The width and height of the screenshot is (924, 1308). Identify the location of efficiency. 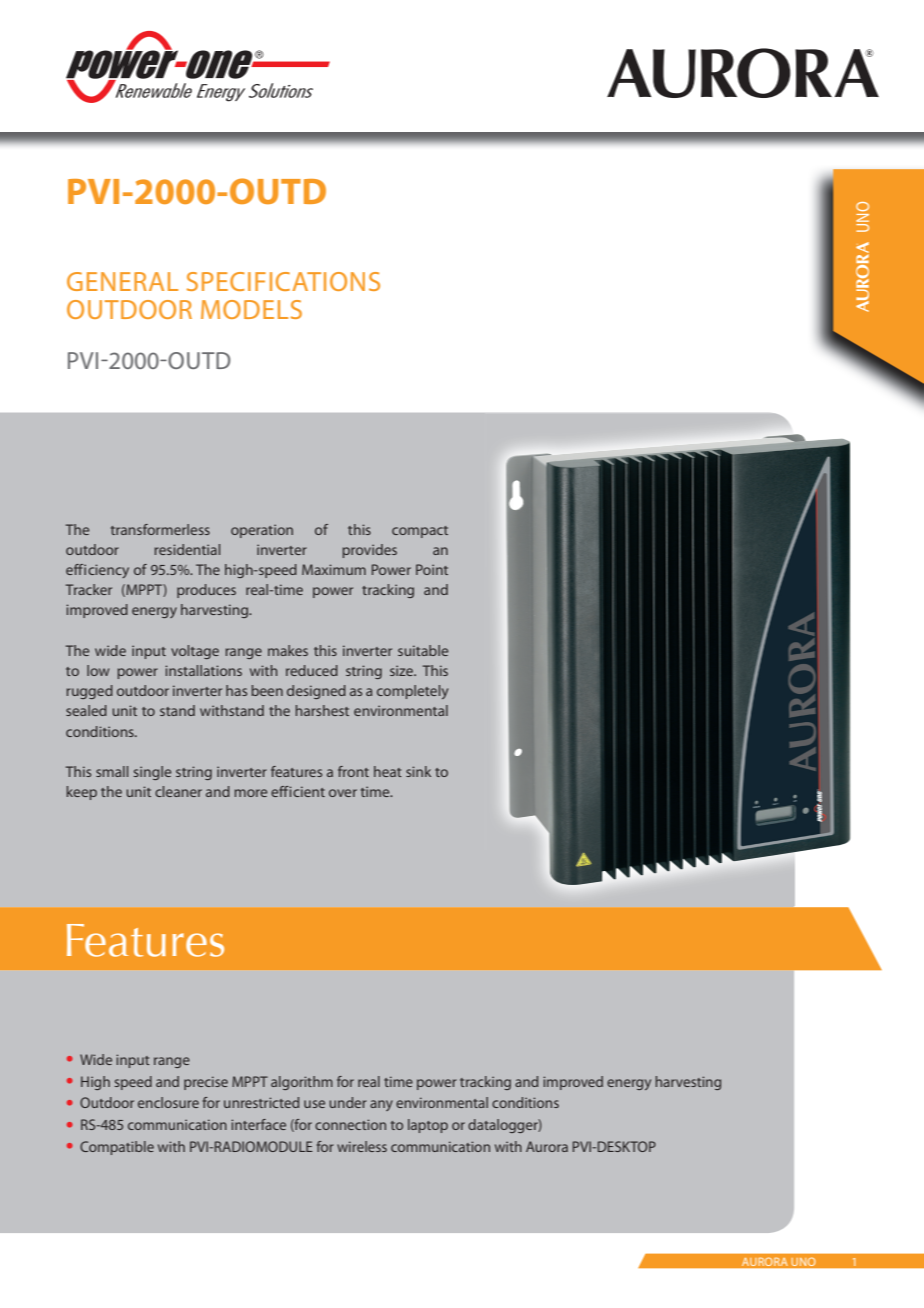
(97, 571).
